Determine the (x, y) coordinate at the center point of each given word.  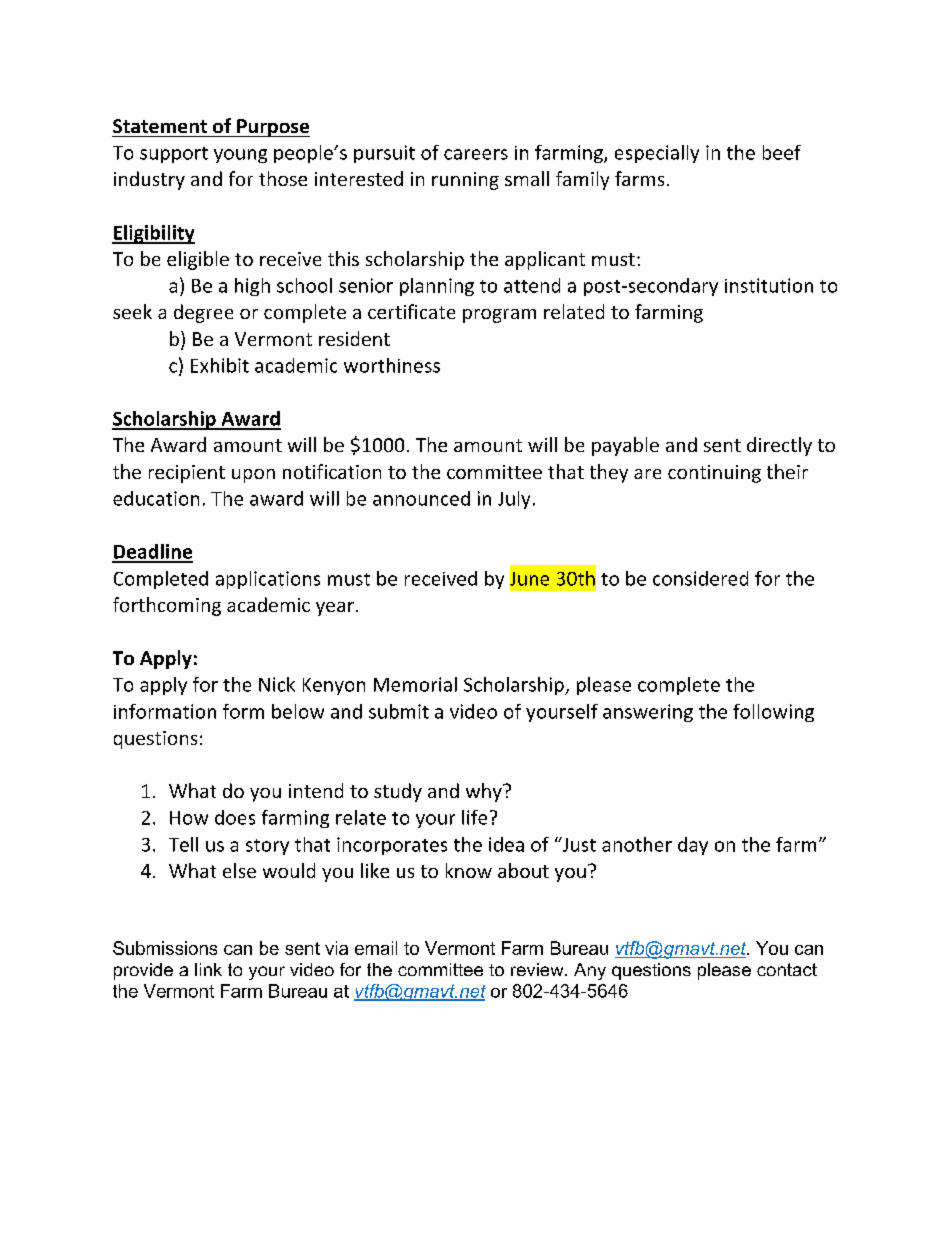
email (376, 948)
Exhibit (220, 365)
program (499, 316)
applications (268, 580)
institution (769, 285)
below (298, 711)
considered (700, 578)
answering (648, 713)
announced (421, 498)
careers (476, 154)
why (485, 792)
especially (657, 154)
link (208, 969)
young (240, 156)
